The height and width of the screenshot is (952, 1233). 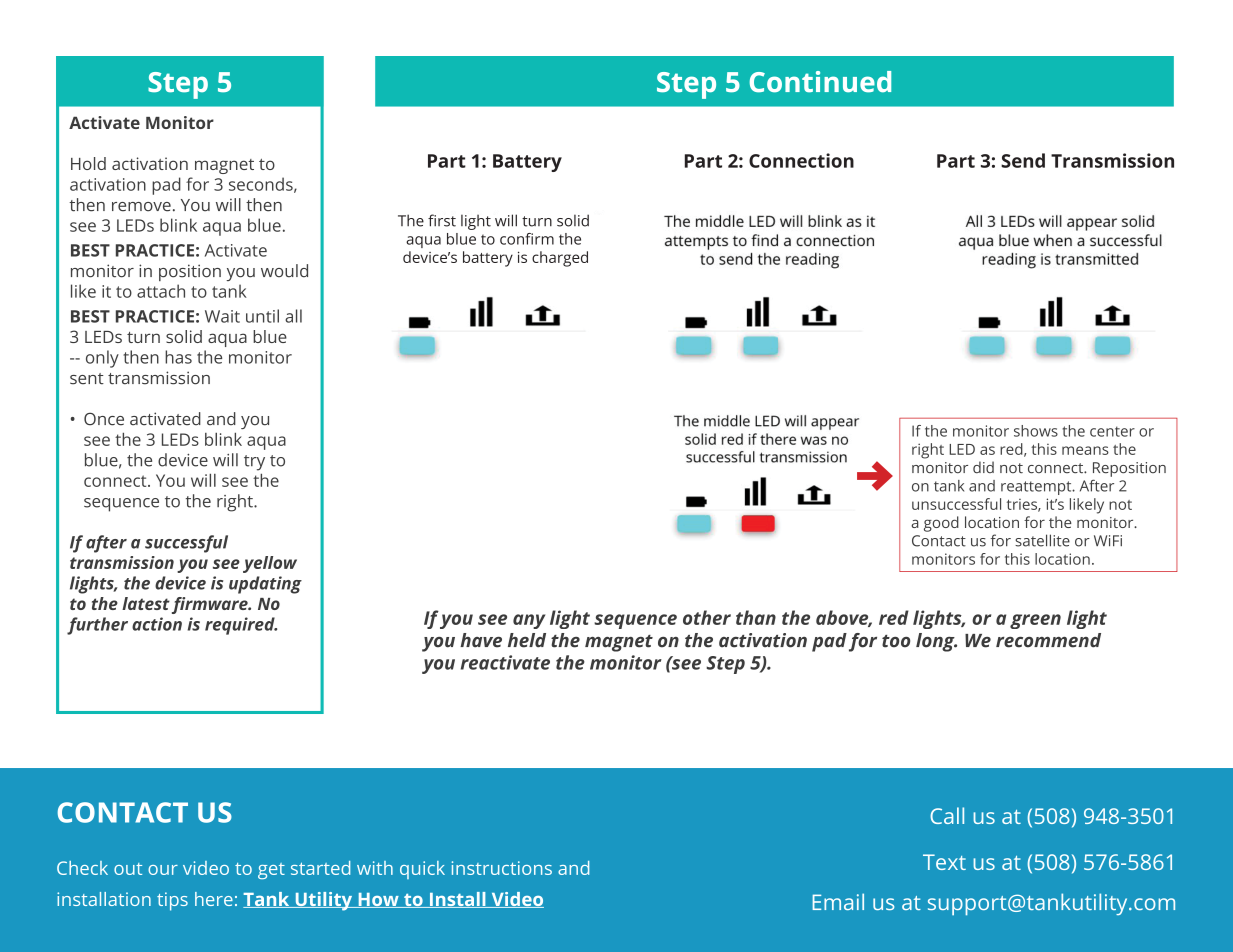 What do you see at coordinates (241, 626) in the screenshot?
I see `required` at bounding box center [241, 626].
